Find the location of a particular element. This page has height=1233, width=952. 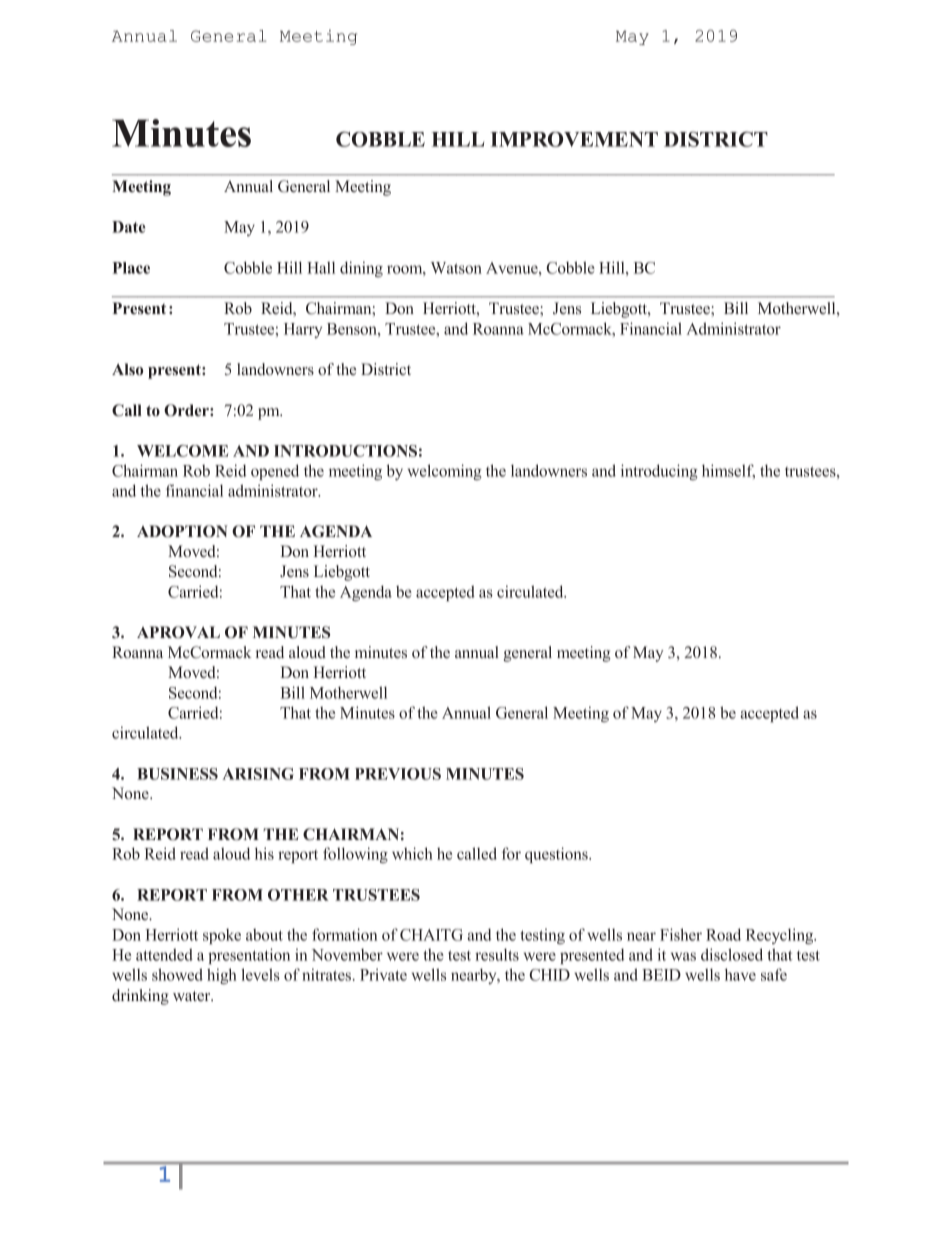

himself is located at coordinates (728, 471).
